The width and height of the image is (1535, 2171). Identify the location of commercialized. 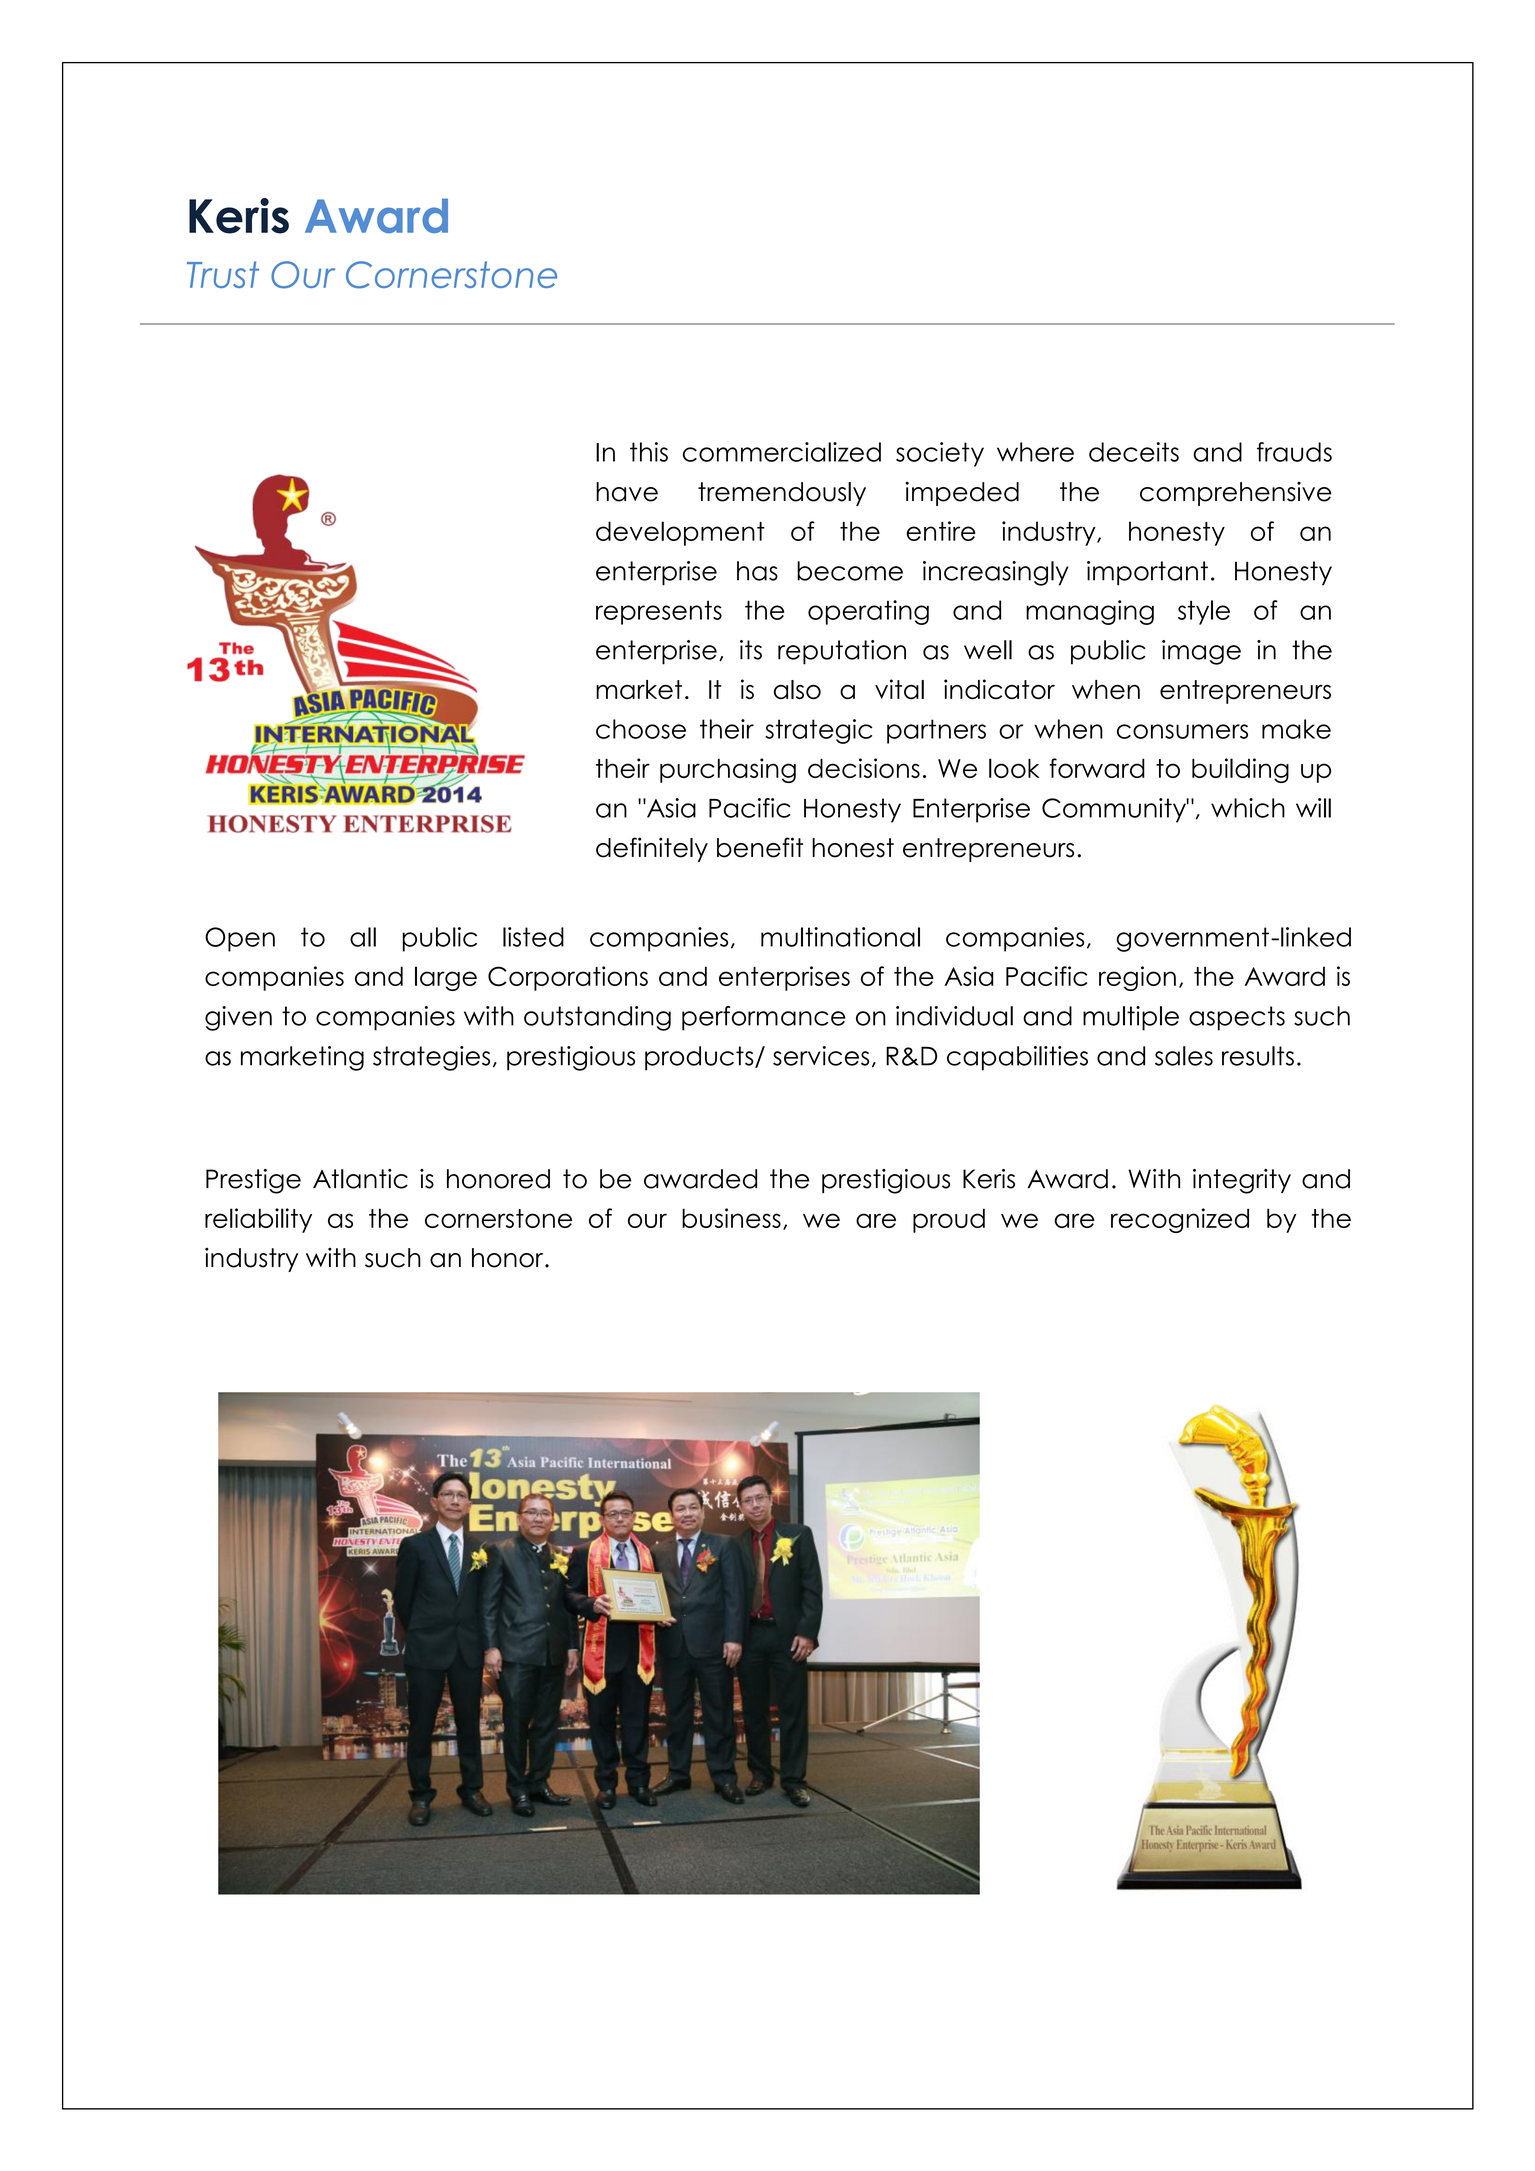
(782, 452).
